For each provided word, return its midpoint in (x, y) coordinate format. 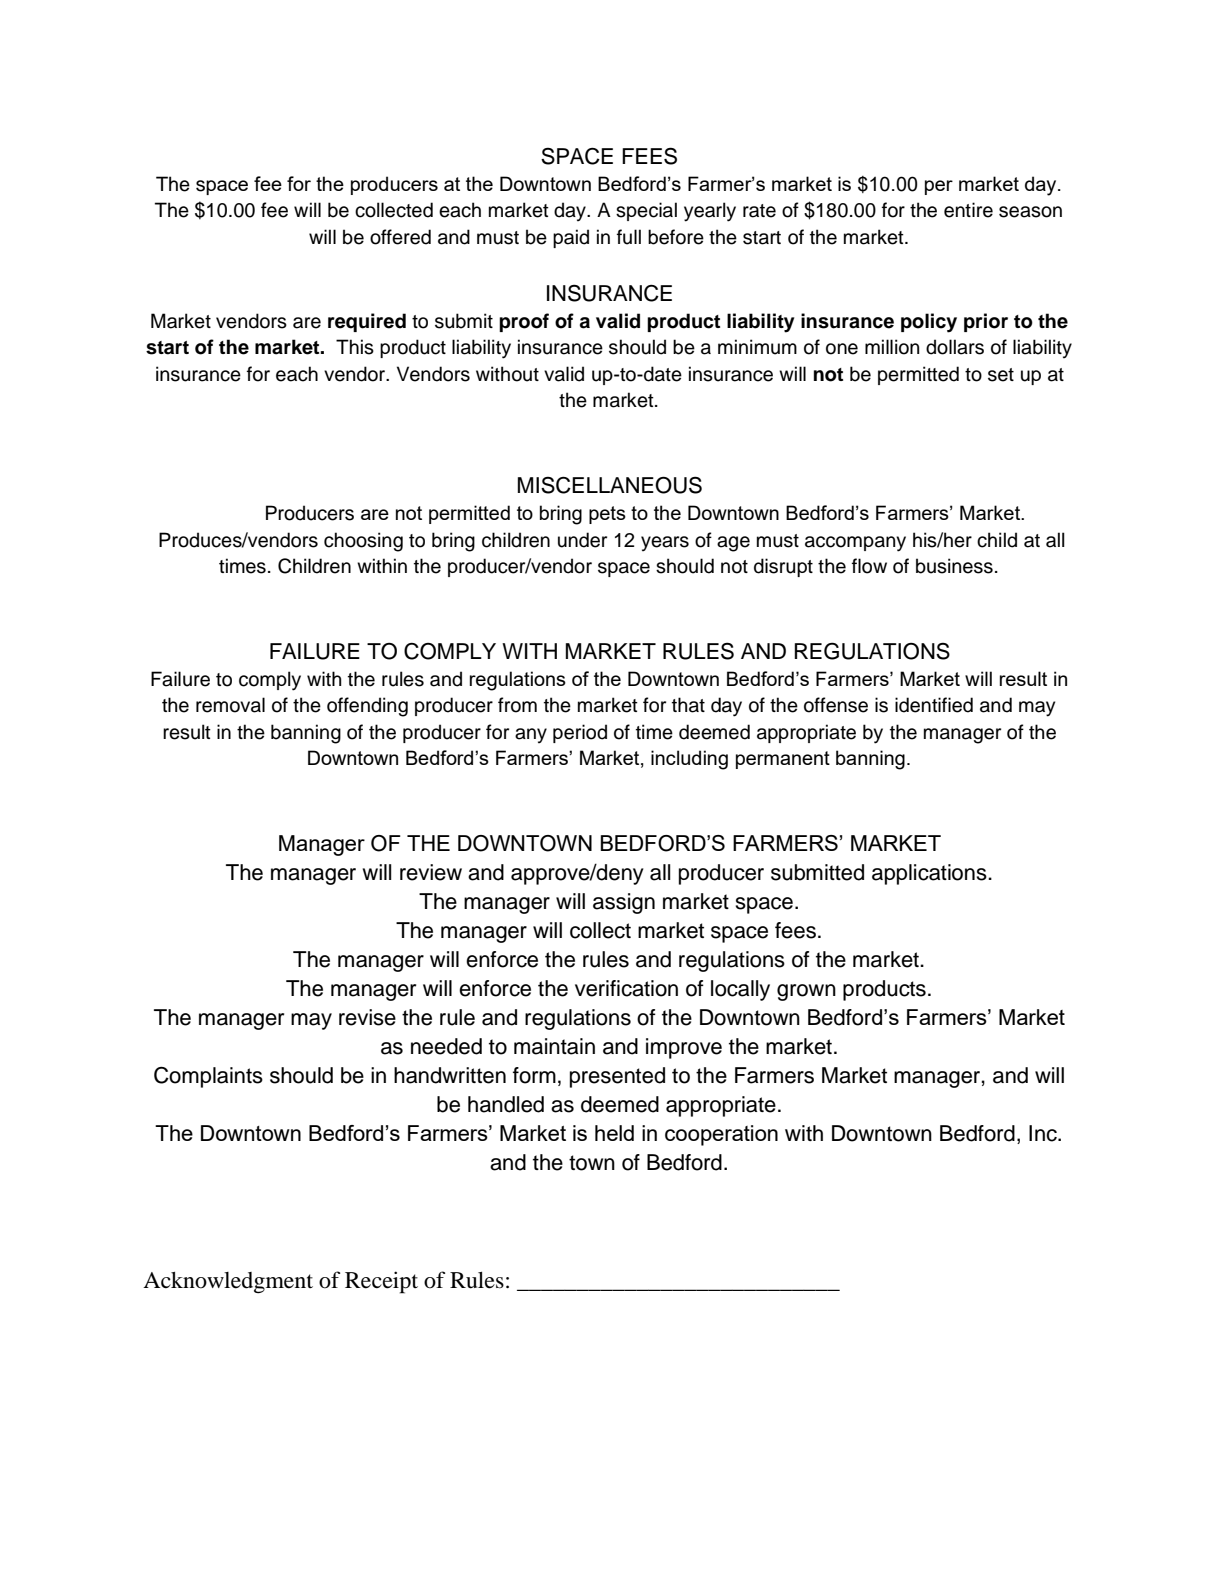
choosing (363, 542)
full (629, 237)
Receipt (381, 1282)
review (431, 872)
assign (624, 903)
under (582, 540)
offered (400, 237)
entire (968, 210)
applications (930, 874)
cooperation (721, 1135)
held (614, 1133)
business (954, 566)
